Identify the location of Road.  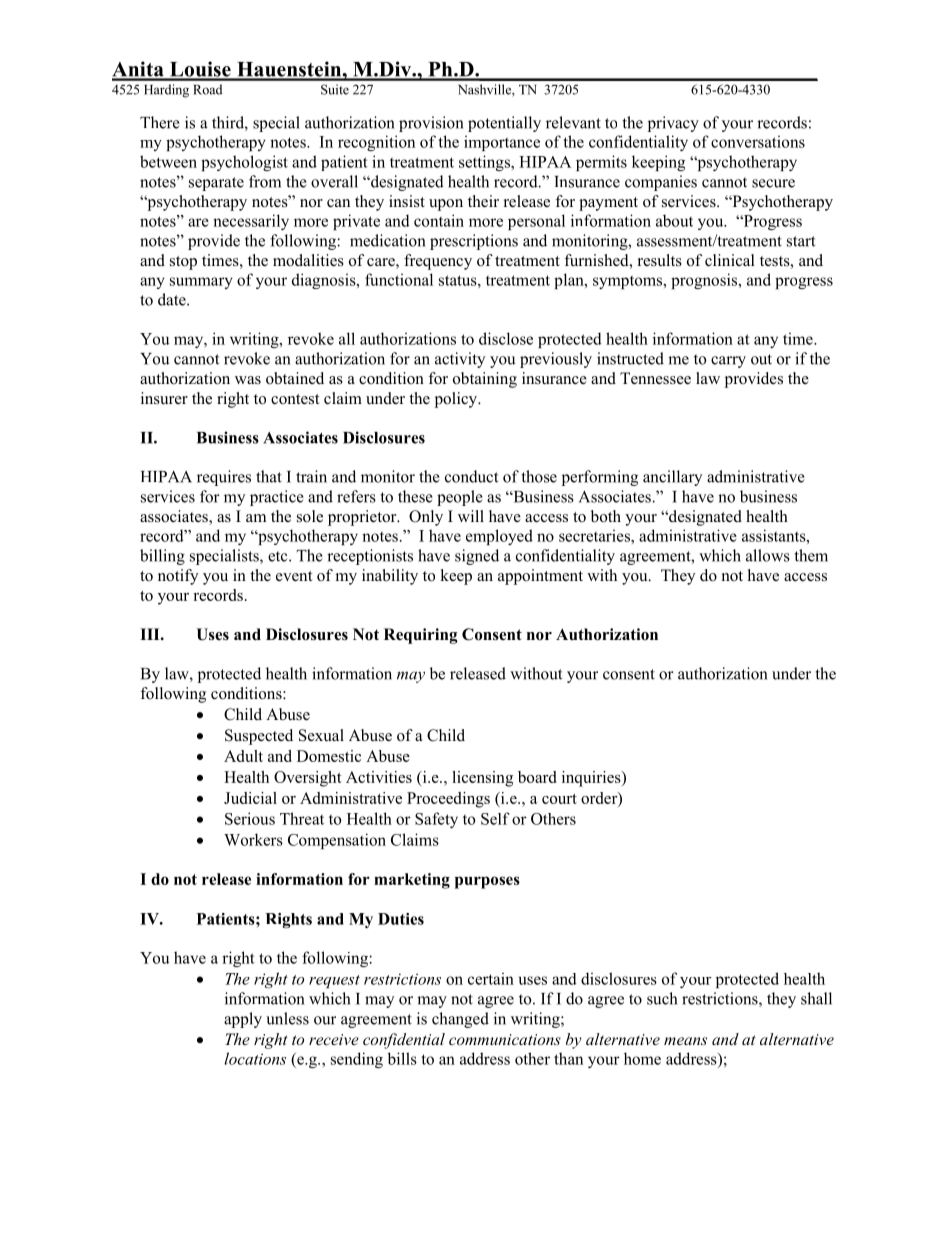
(207, 89).
